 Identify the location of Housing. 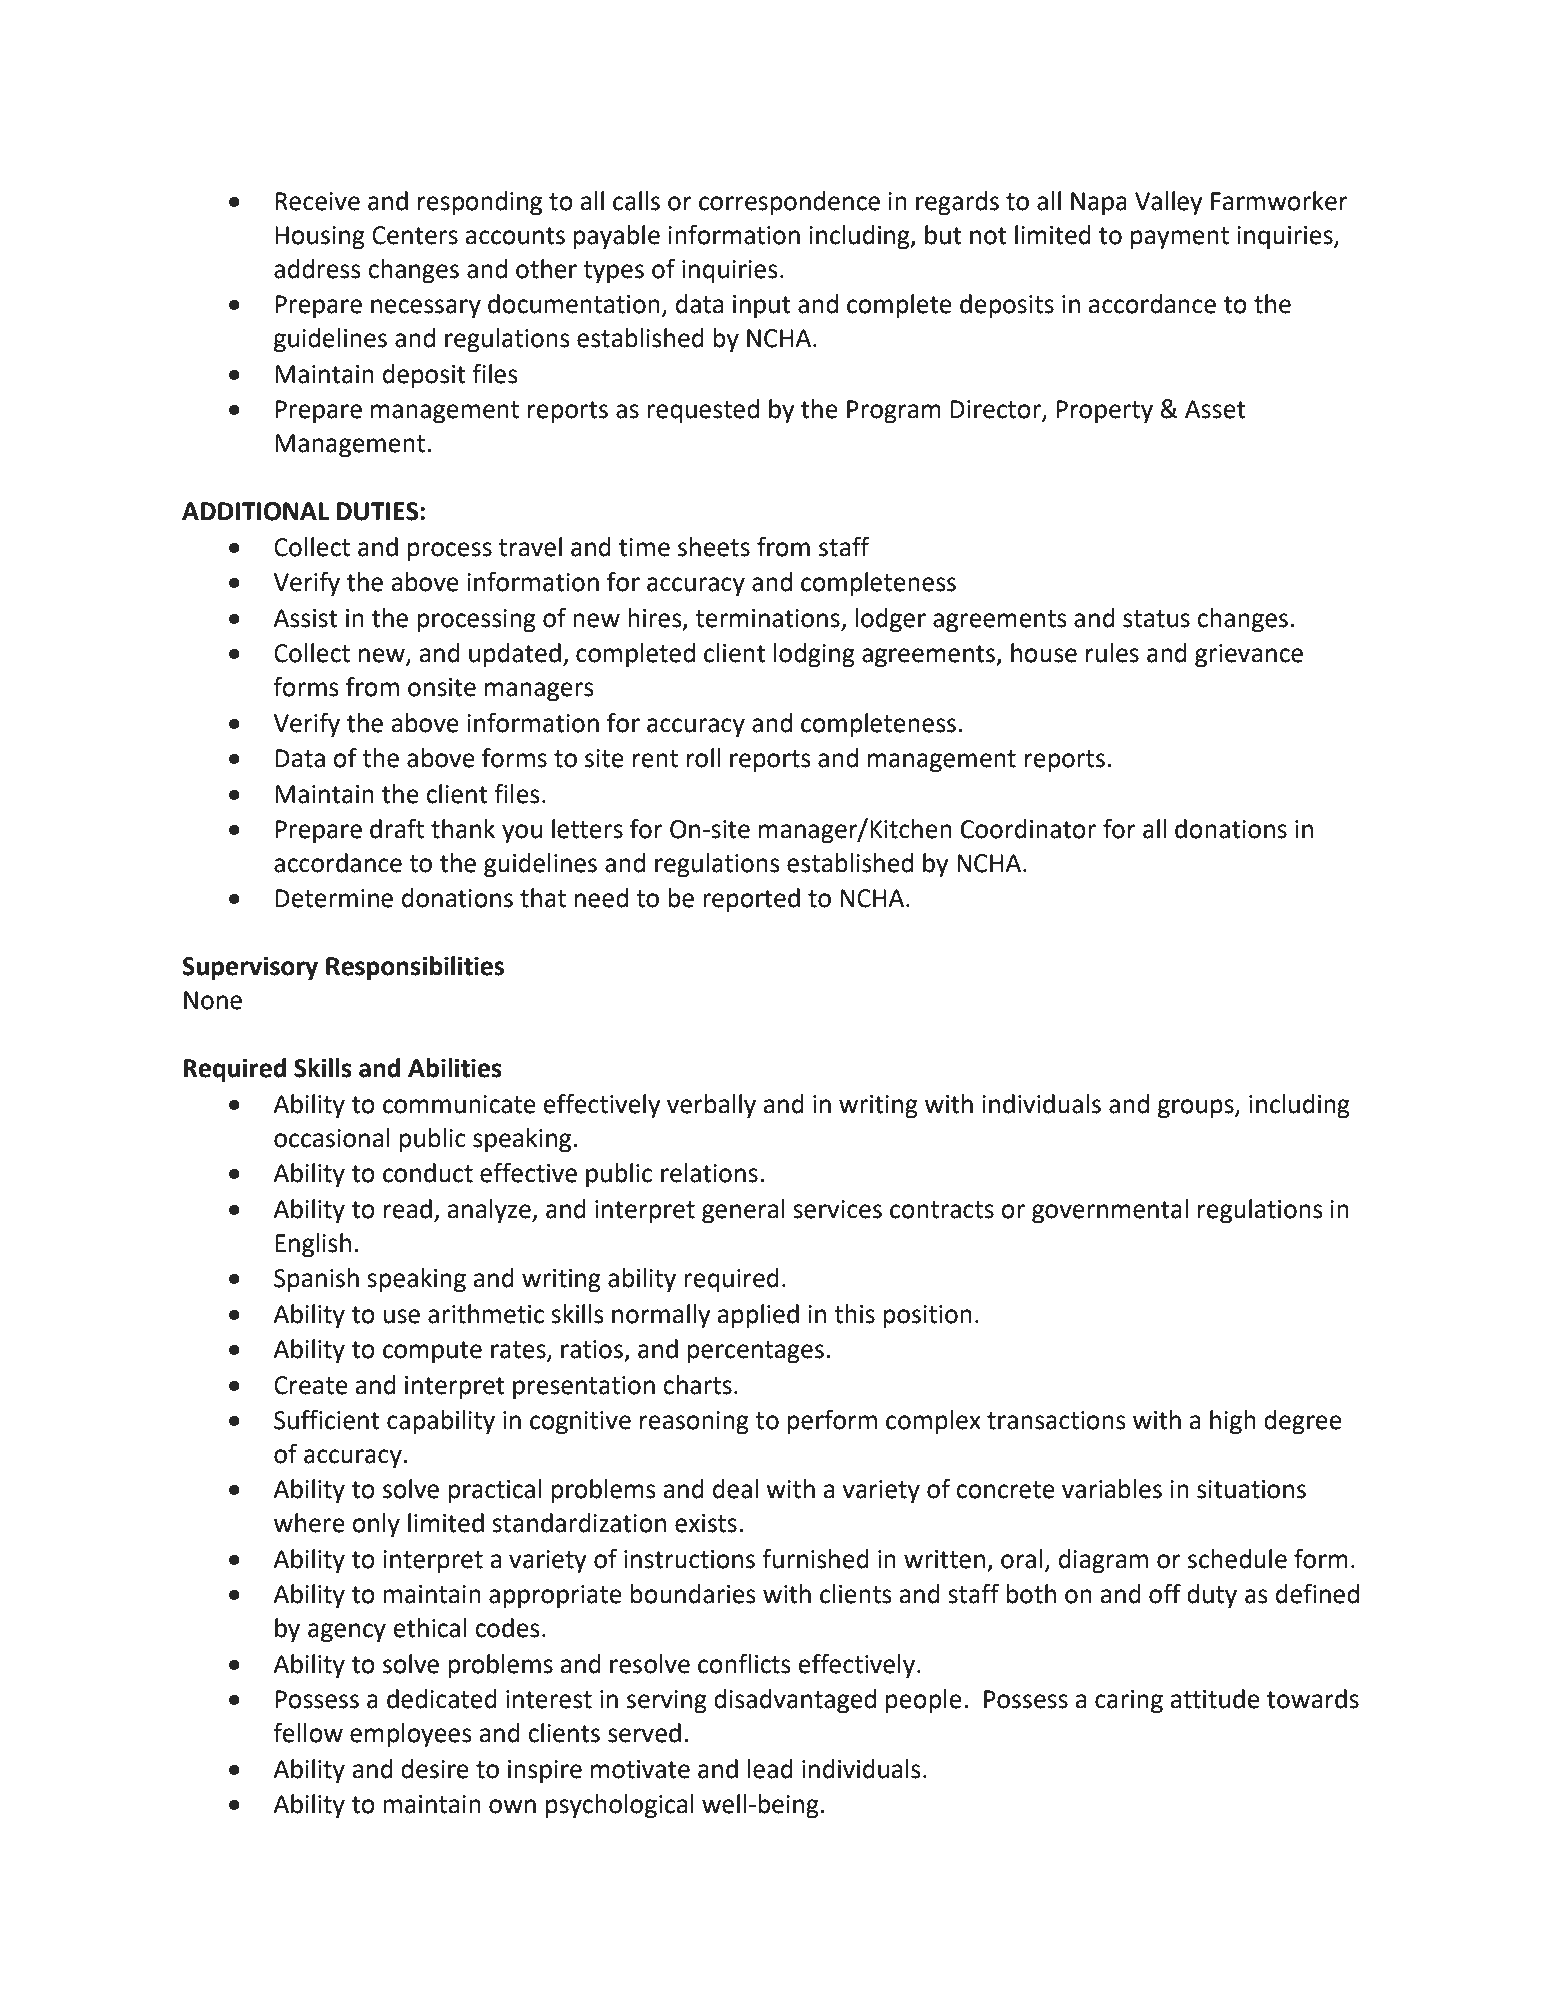
(320, 238).
